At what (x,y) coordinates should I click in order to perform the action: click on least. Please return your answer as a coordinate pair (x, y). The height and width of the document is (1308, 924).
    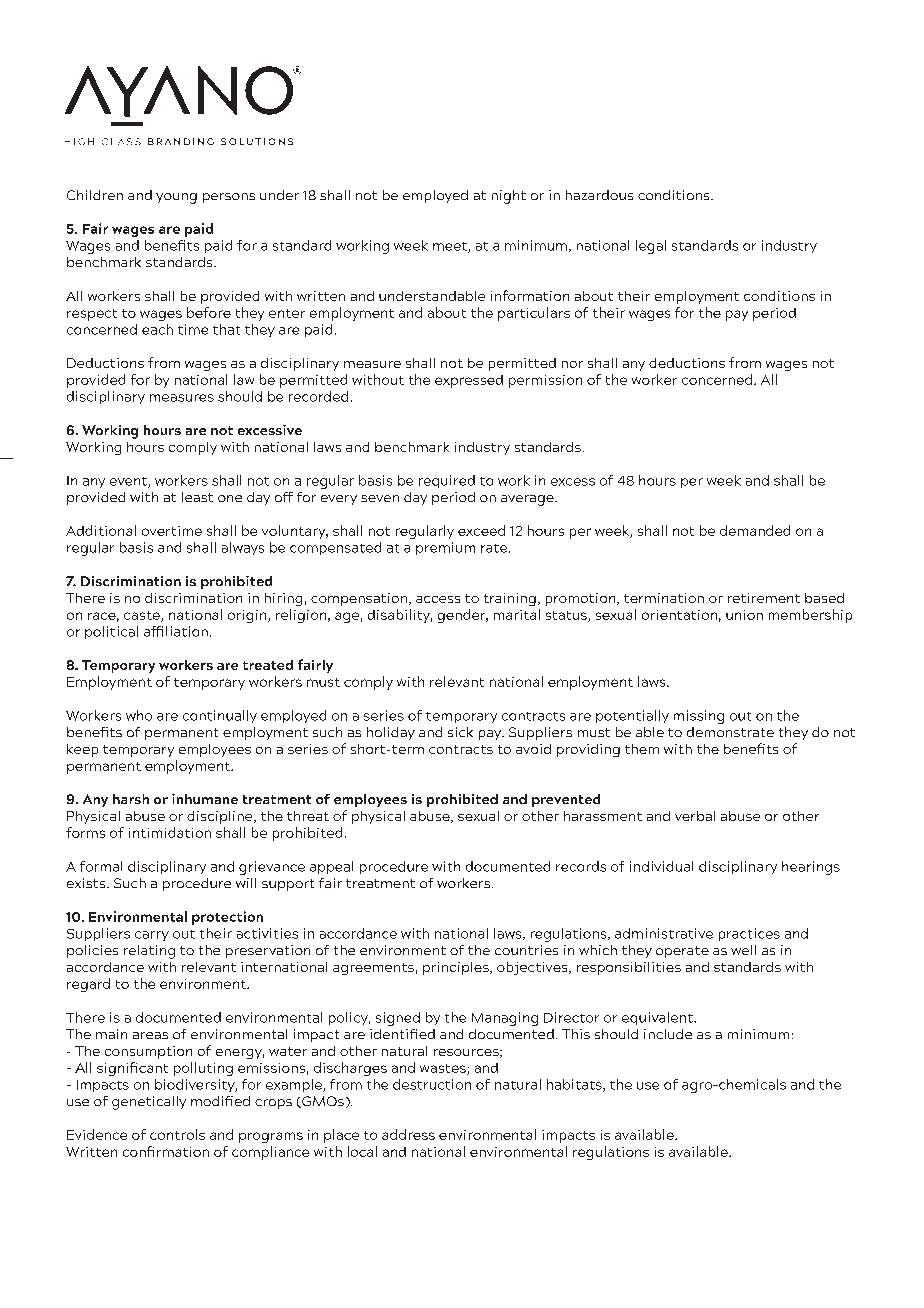
    Looking at the image, I should click on (197, 497).
